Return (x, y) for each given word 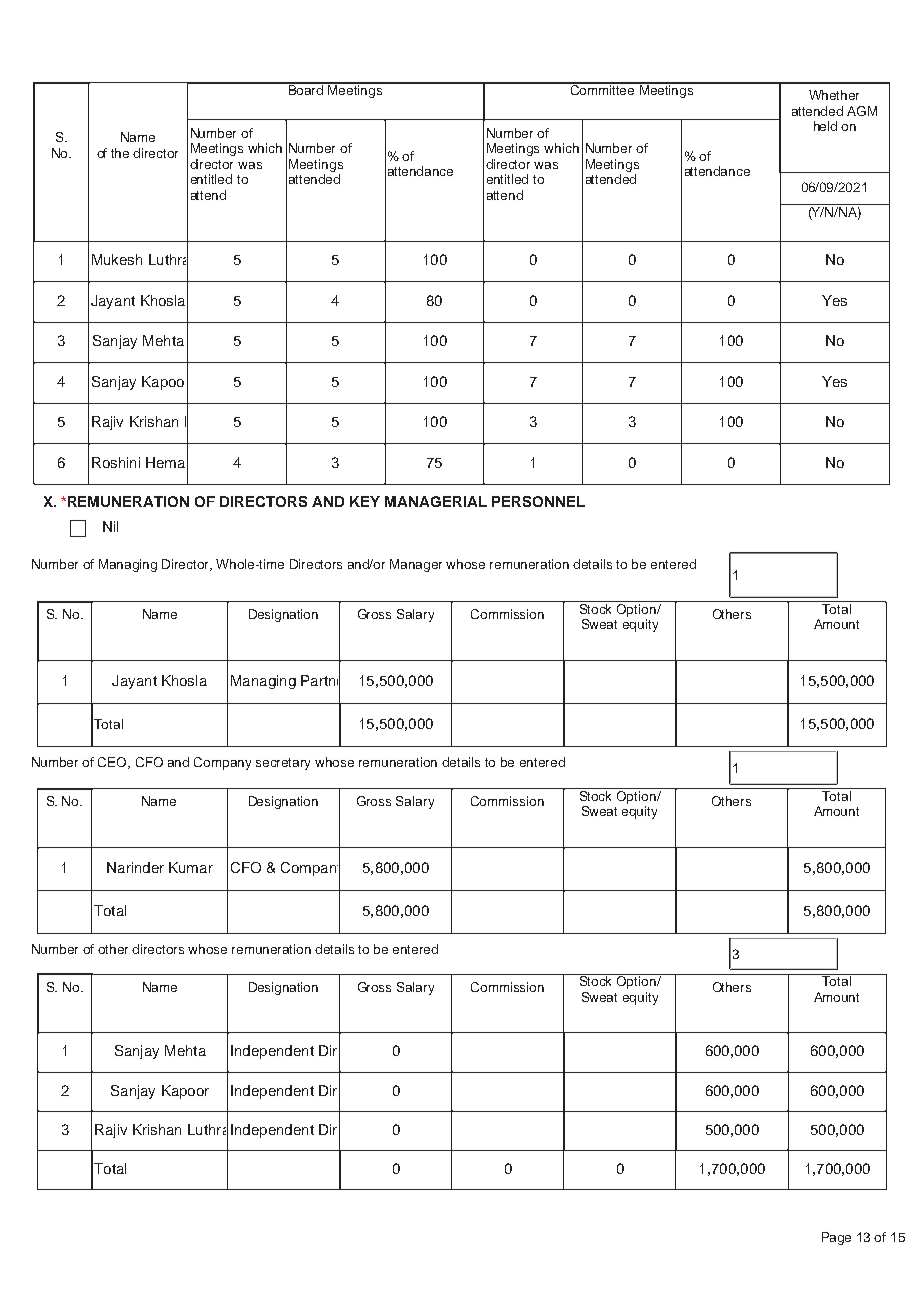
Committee (602, 89)
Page (836, 1238)
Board (306, 89)
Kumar (191, 867)
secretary (283, 764)
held (825, 126)
